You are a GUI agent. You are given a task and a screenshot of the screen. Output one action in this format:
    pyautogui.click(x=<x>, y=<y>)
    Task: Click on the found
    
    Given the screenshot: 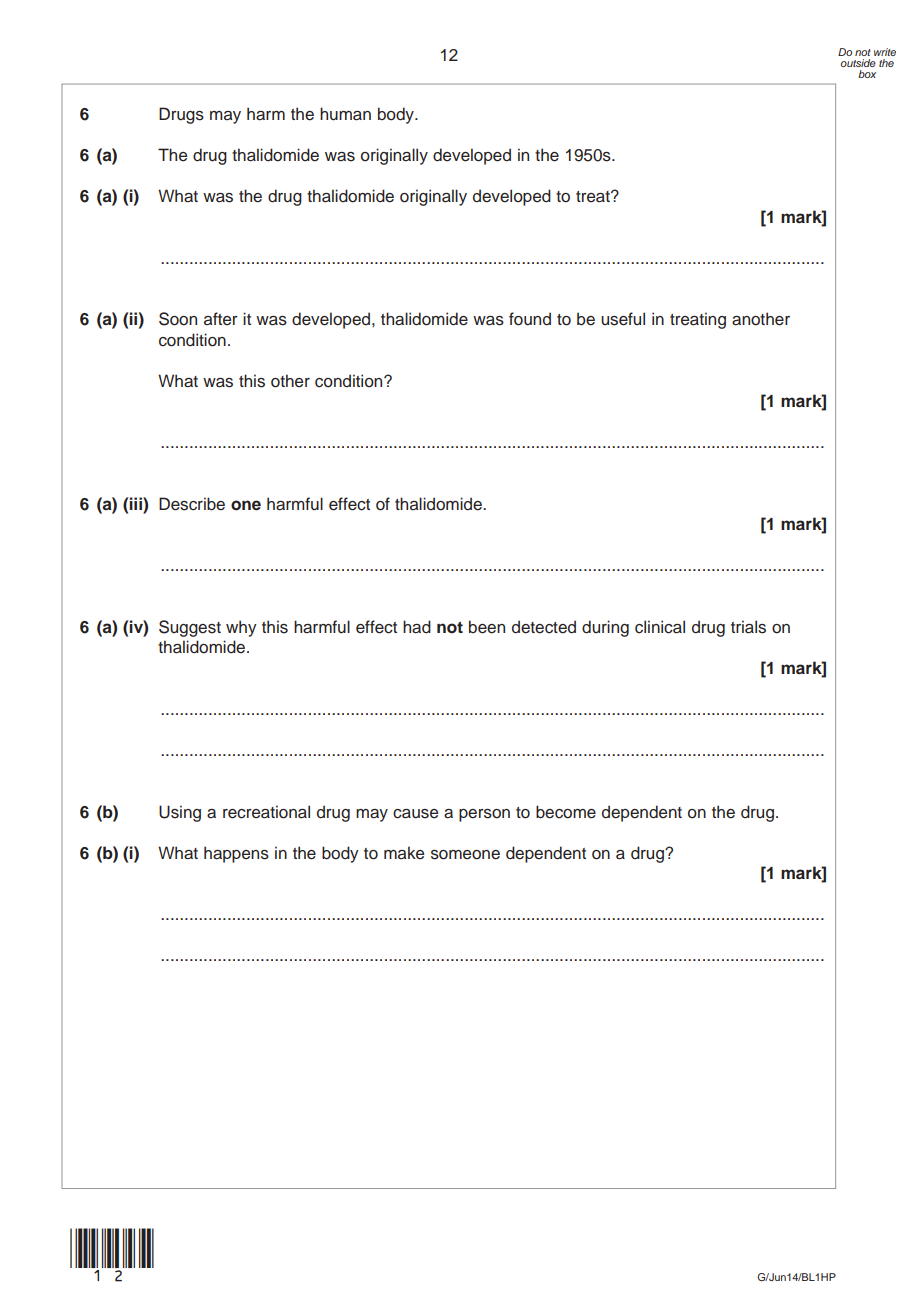 What is the action you would take?
    pyautogui.click(x=530, y=319)
